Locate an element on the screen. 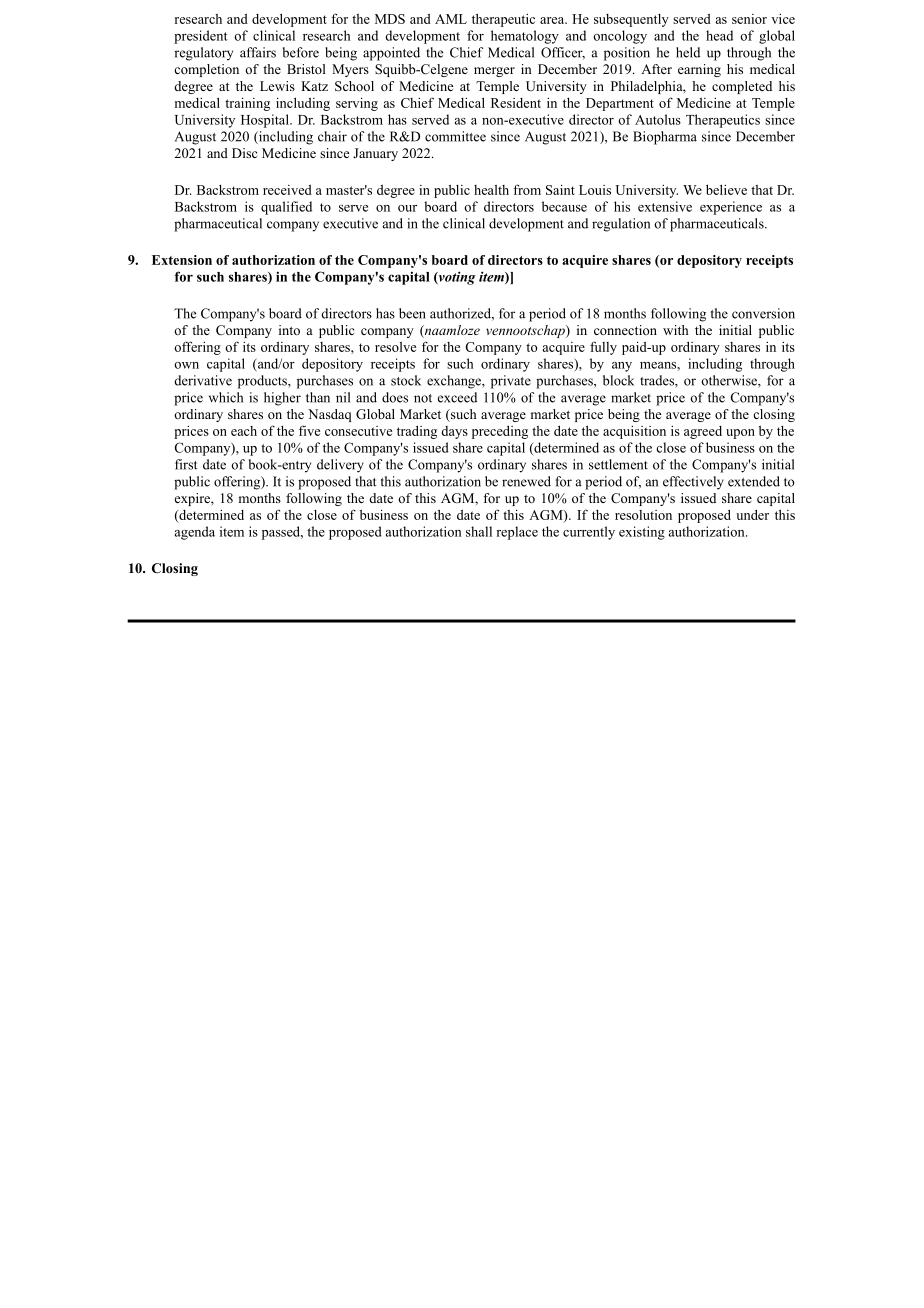 The width and height of the screenshot is (924, 1308). affairs is located at coordinates (258, 52).
